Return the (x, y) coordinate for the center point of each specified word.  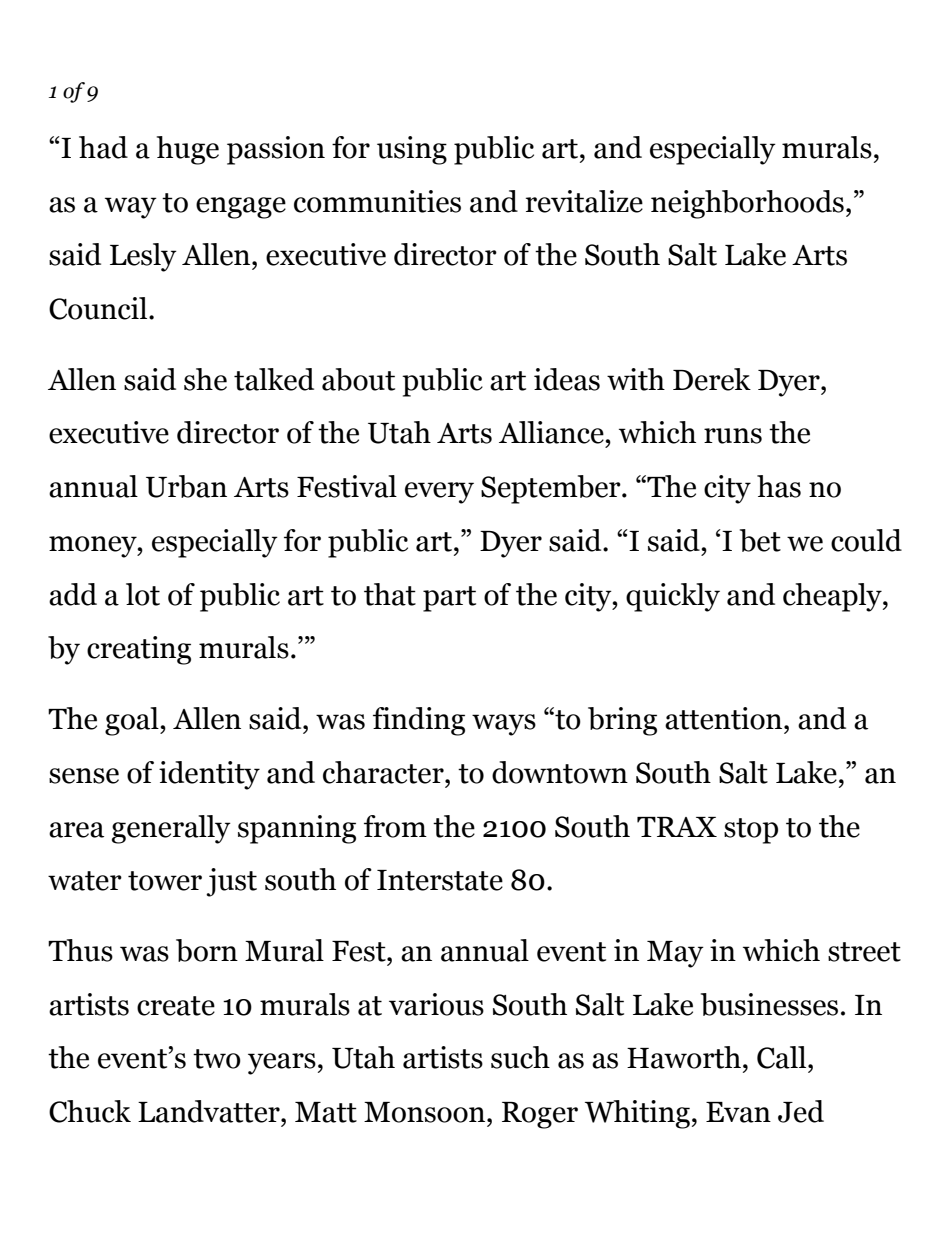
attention (725, 718)
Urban (186, 486)
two (217, 1059)
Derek (712, 379)
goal (133, 721)
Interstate (440, 880)
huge (188, 150)
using (412, 150)
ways (504, 725)
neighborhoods (747, 204)
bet (760, 540)
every (439, 493)
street (864, 952)
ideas (567, 379)
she (205, 379)
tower (165, 881)
